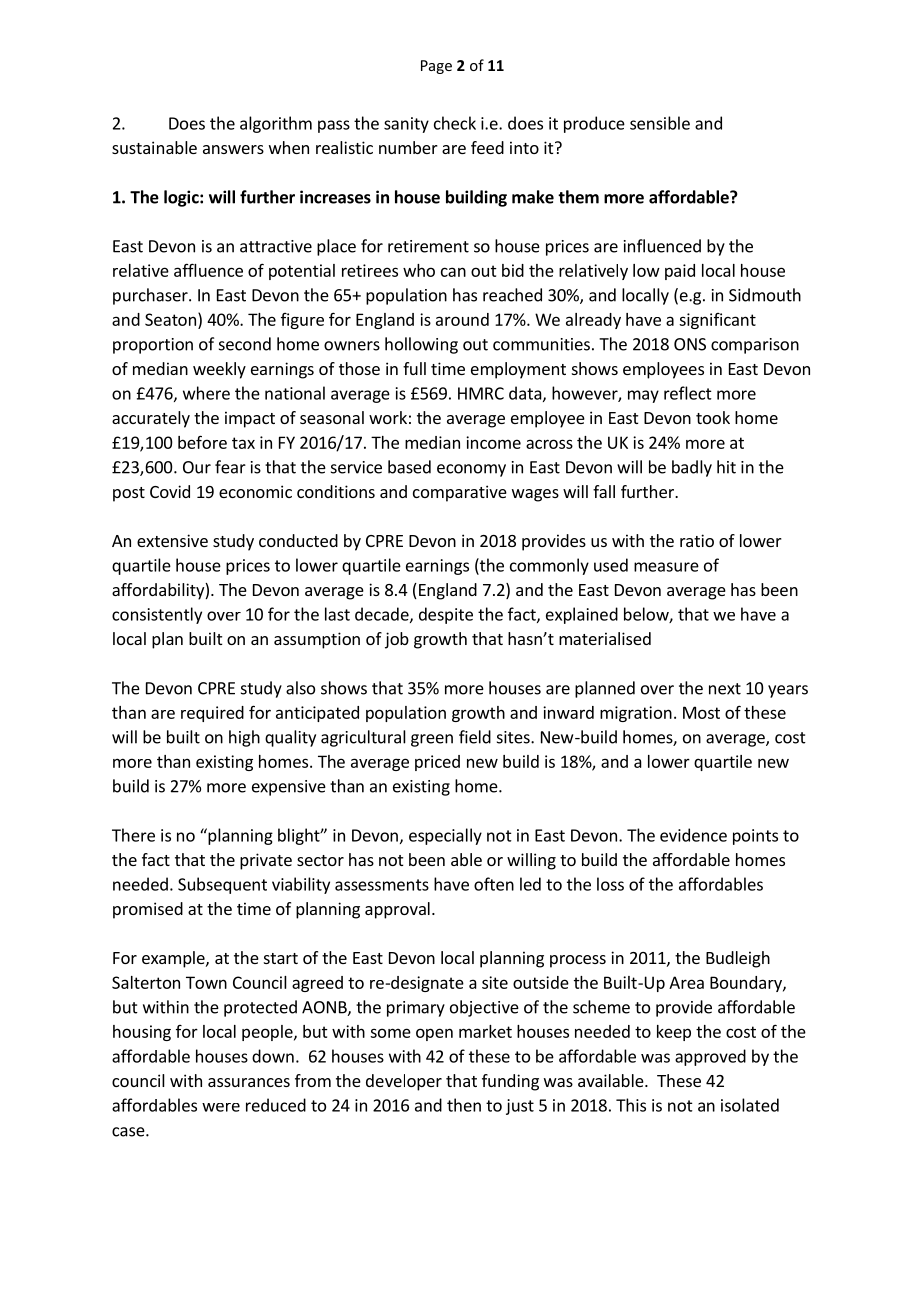  What do you see at coordinates (244, 738) in the screenshot?
I see `high` at bounding box center [244, 738].
